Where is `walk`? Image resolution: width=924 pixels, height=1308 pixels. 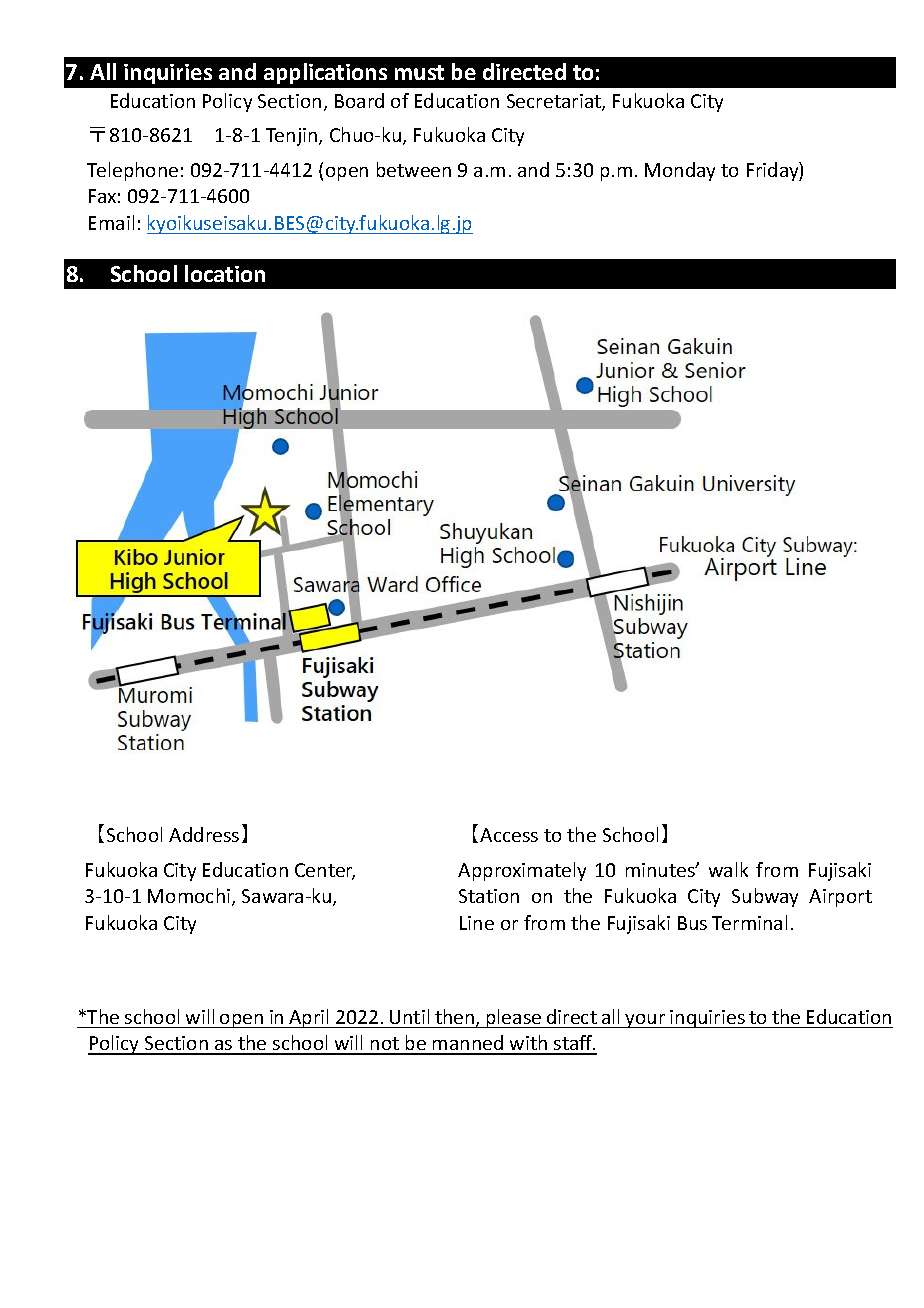 walk is located at coordinates (728, 869).
